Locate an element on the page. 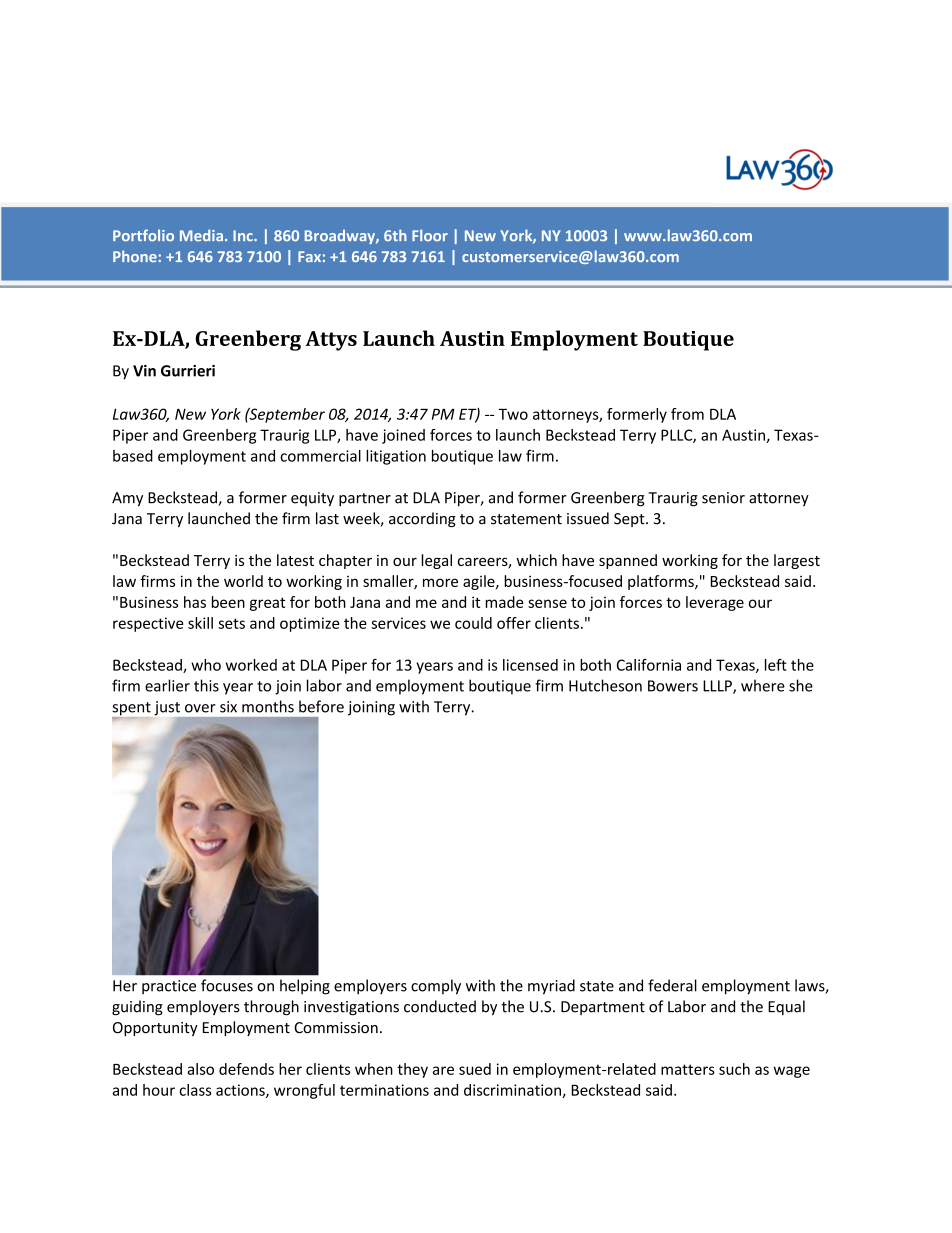 The height and width of the page is (1233, 952). from is located at coordinates (687, 414).
